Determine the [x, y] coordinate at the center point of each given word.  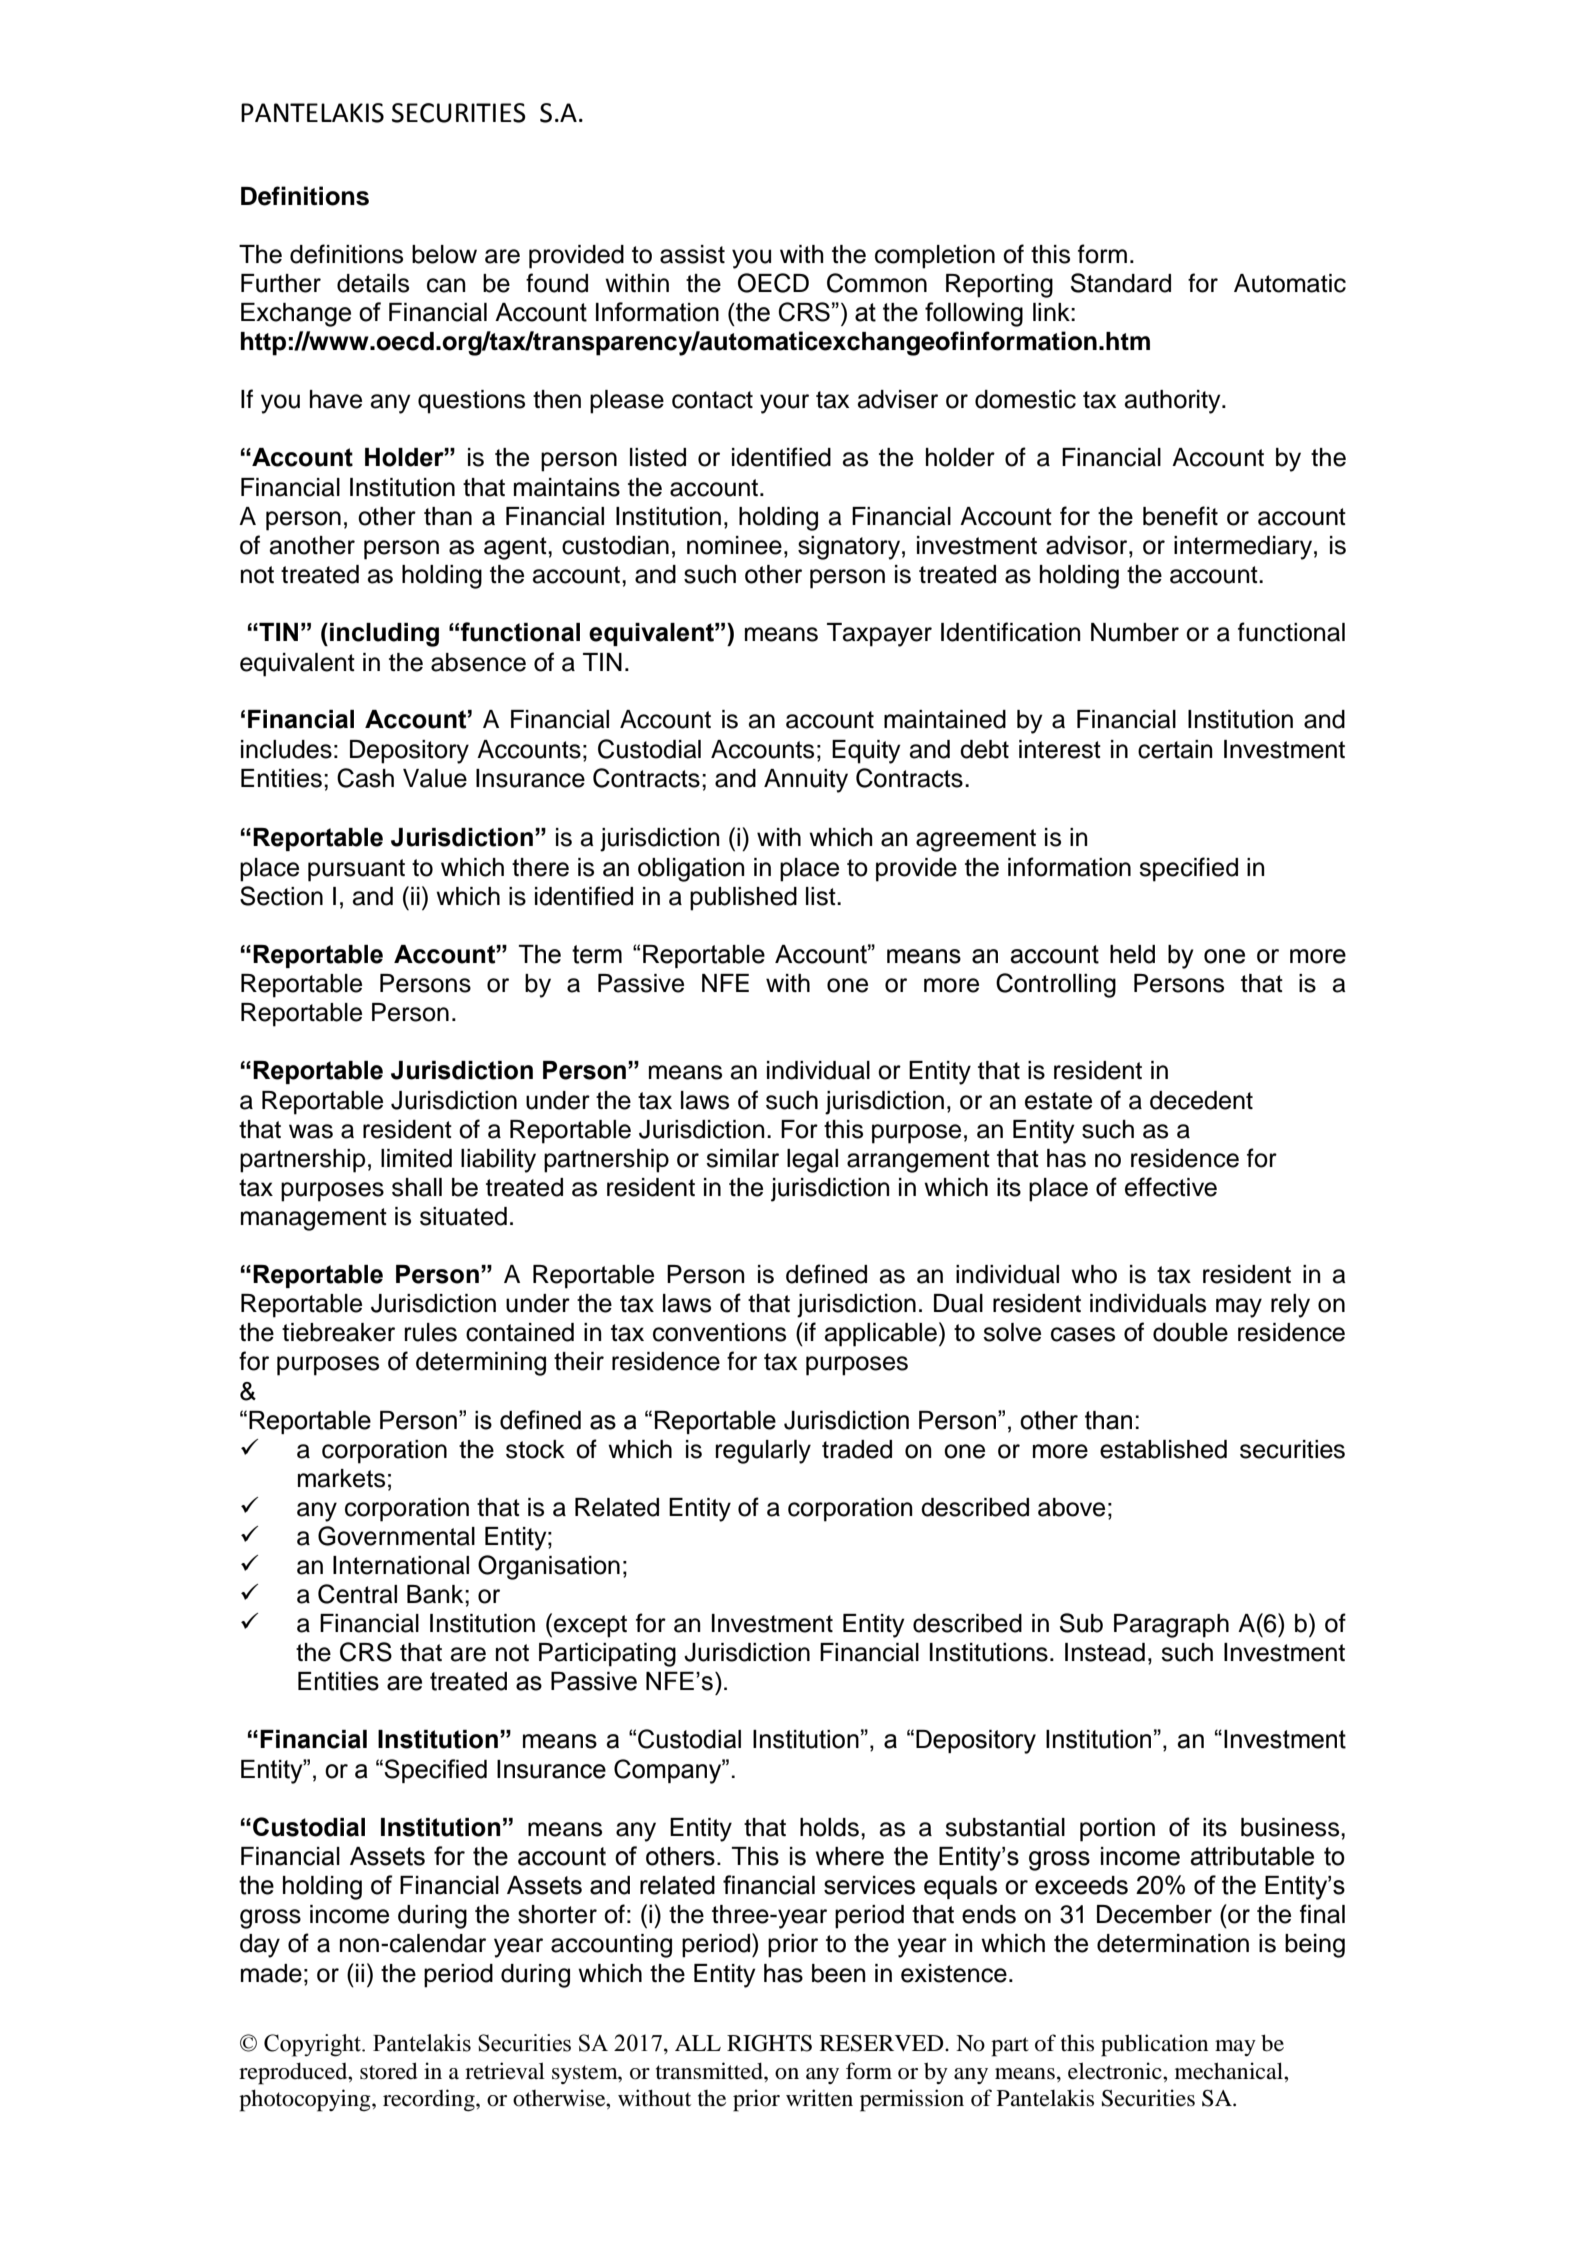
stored [389, 2071]
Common [877, 283]
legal [812, 1161]
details [373, 283]
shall [417, 1187]
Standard [1121, 283]
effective [1171, 1187]
